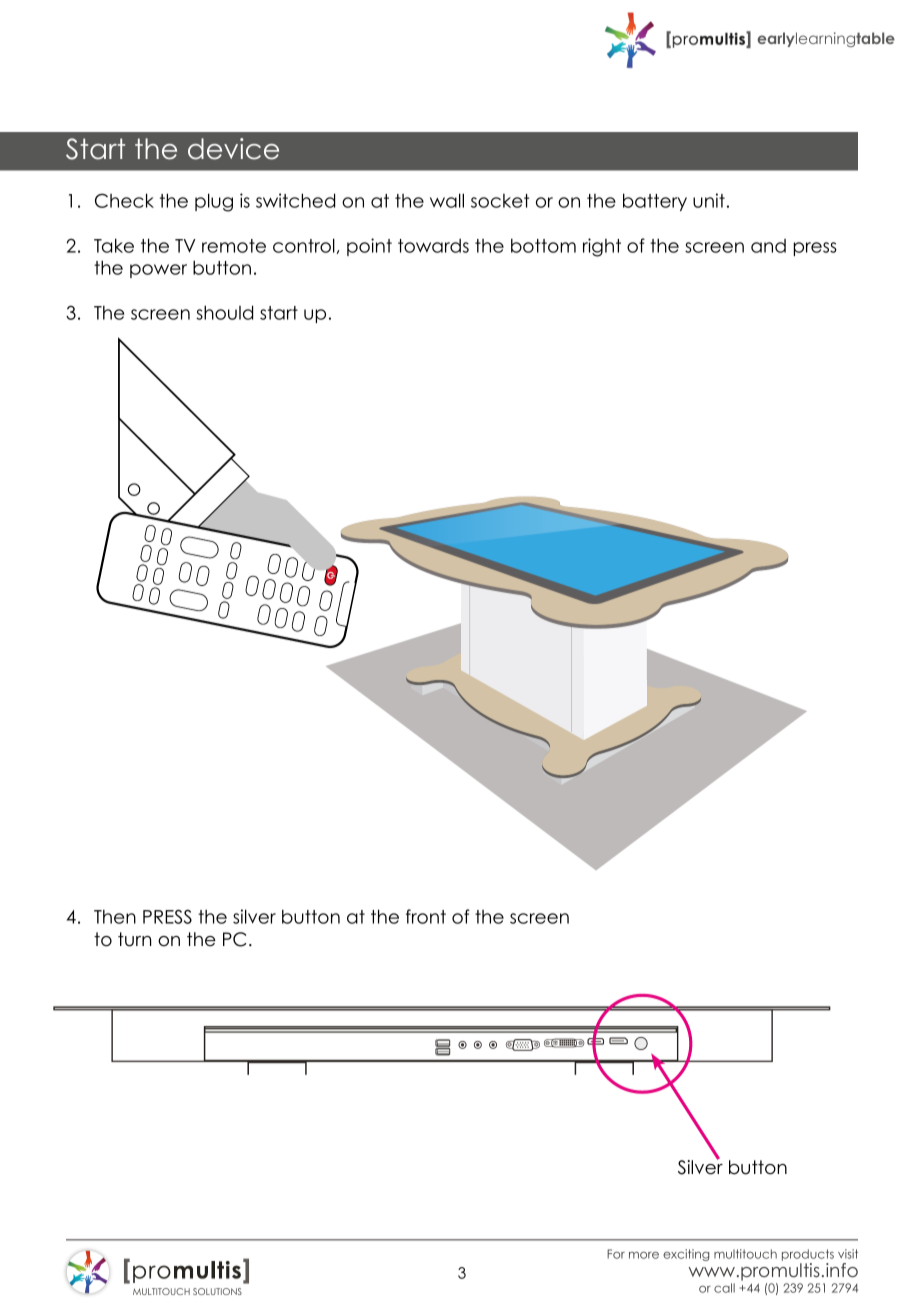  I want to click on products, so click(808, 1256).
